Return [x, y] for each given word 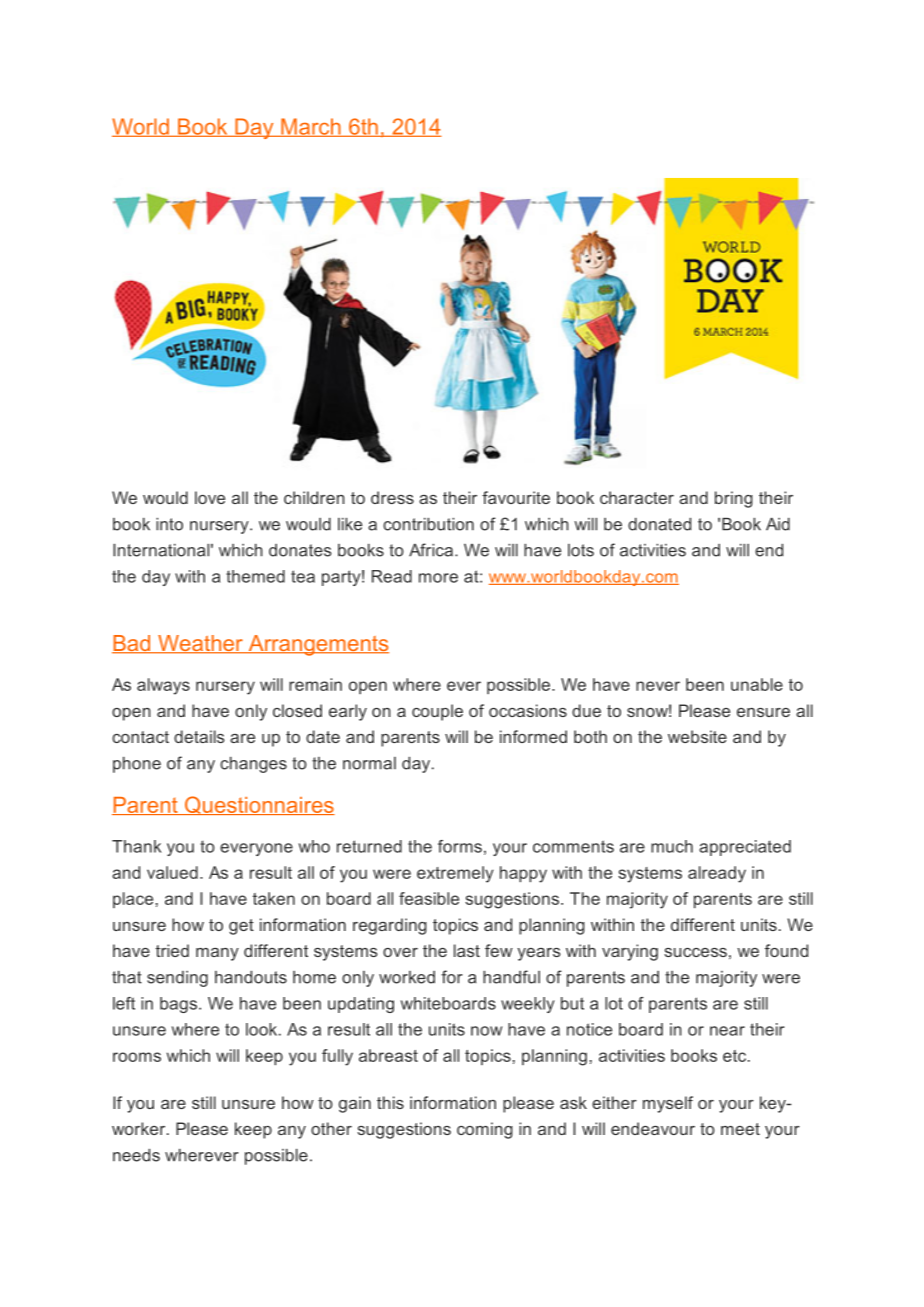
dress [392, 497]
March [311, 127]
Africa [431, 550]
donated [659, 524]
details [199, 736]
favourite [516, 497]
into [169, 524]
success [695, 952]
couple [437, 712]
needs [136, 1155]
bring [734, 499]
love [210, 497]
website [697, 736]
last [467, 950]
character [637, 497]
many [217, 954]
